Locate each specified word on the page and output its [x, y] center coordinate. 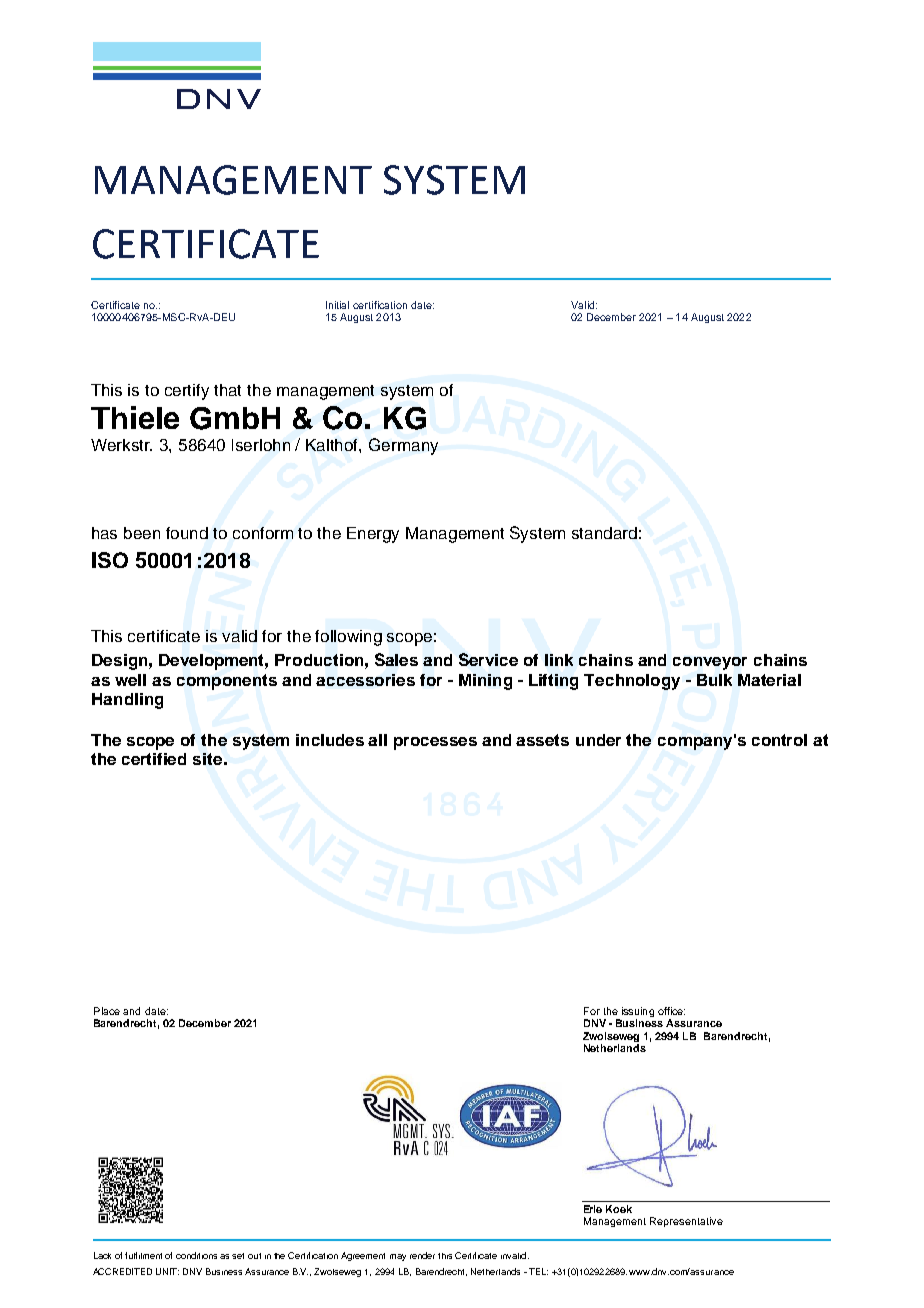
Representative [686, 1222]
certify [187, 392]
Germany [403, 446]
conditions [196, 1255]
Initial [337, 305]
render [422, 1255]
